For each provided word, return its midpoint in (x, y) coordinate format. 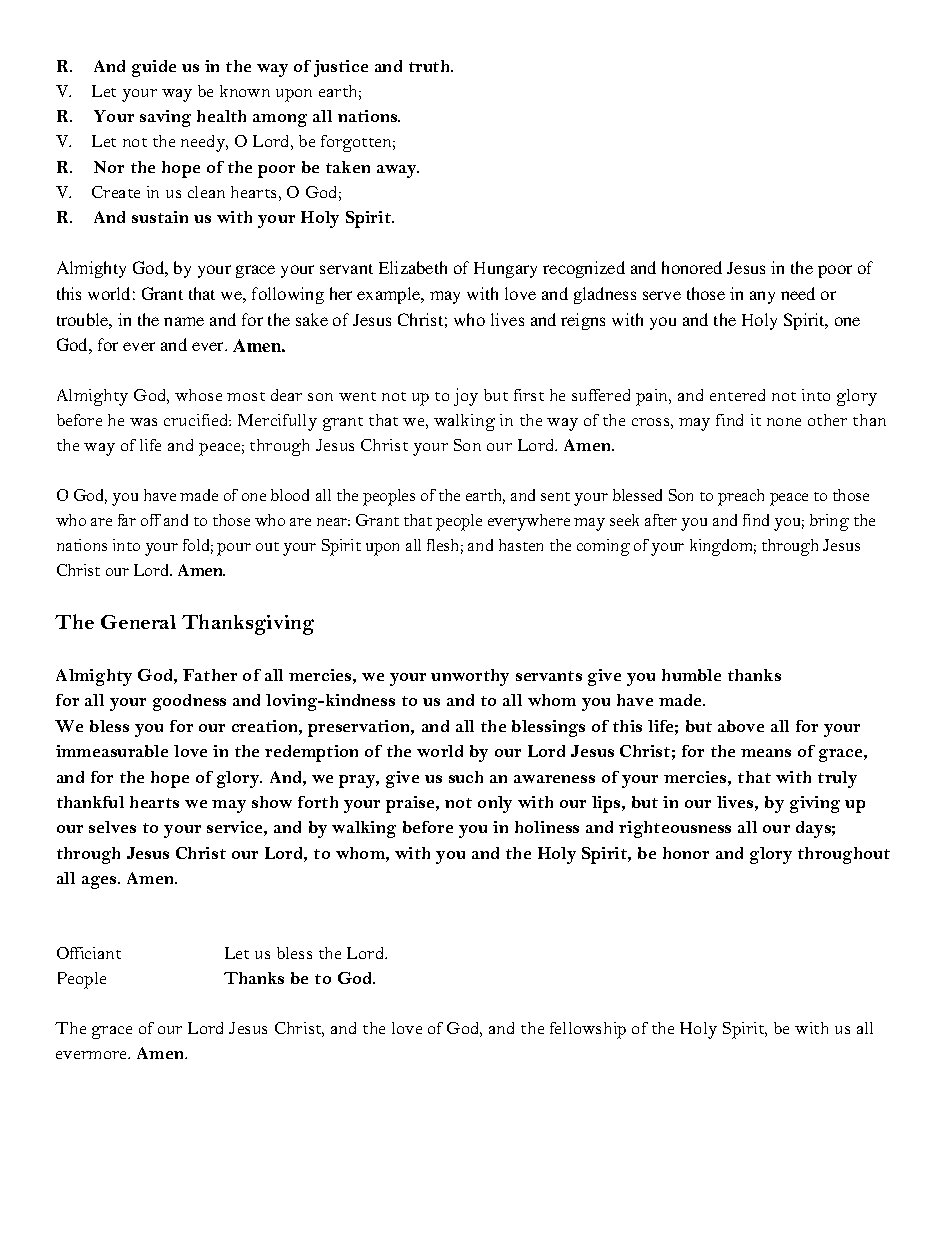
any (762, 297)
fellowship (588, 1030)
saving (165, 118)
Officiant (89, 953)
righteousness (675, 829)
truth (431, 66)
